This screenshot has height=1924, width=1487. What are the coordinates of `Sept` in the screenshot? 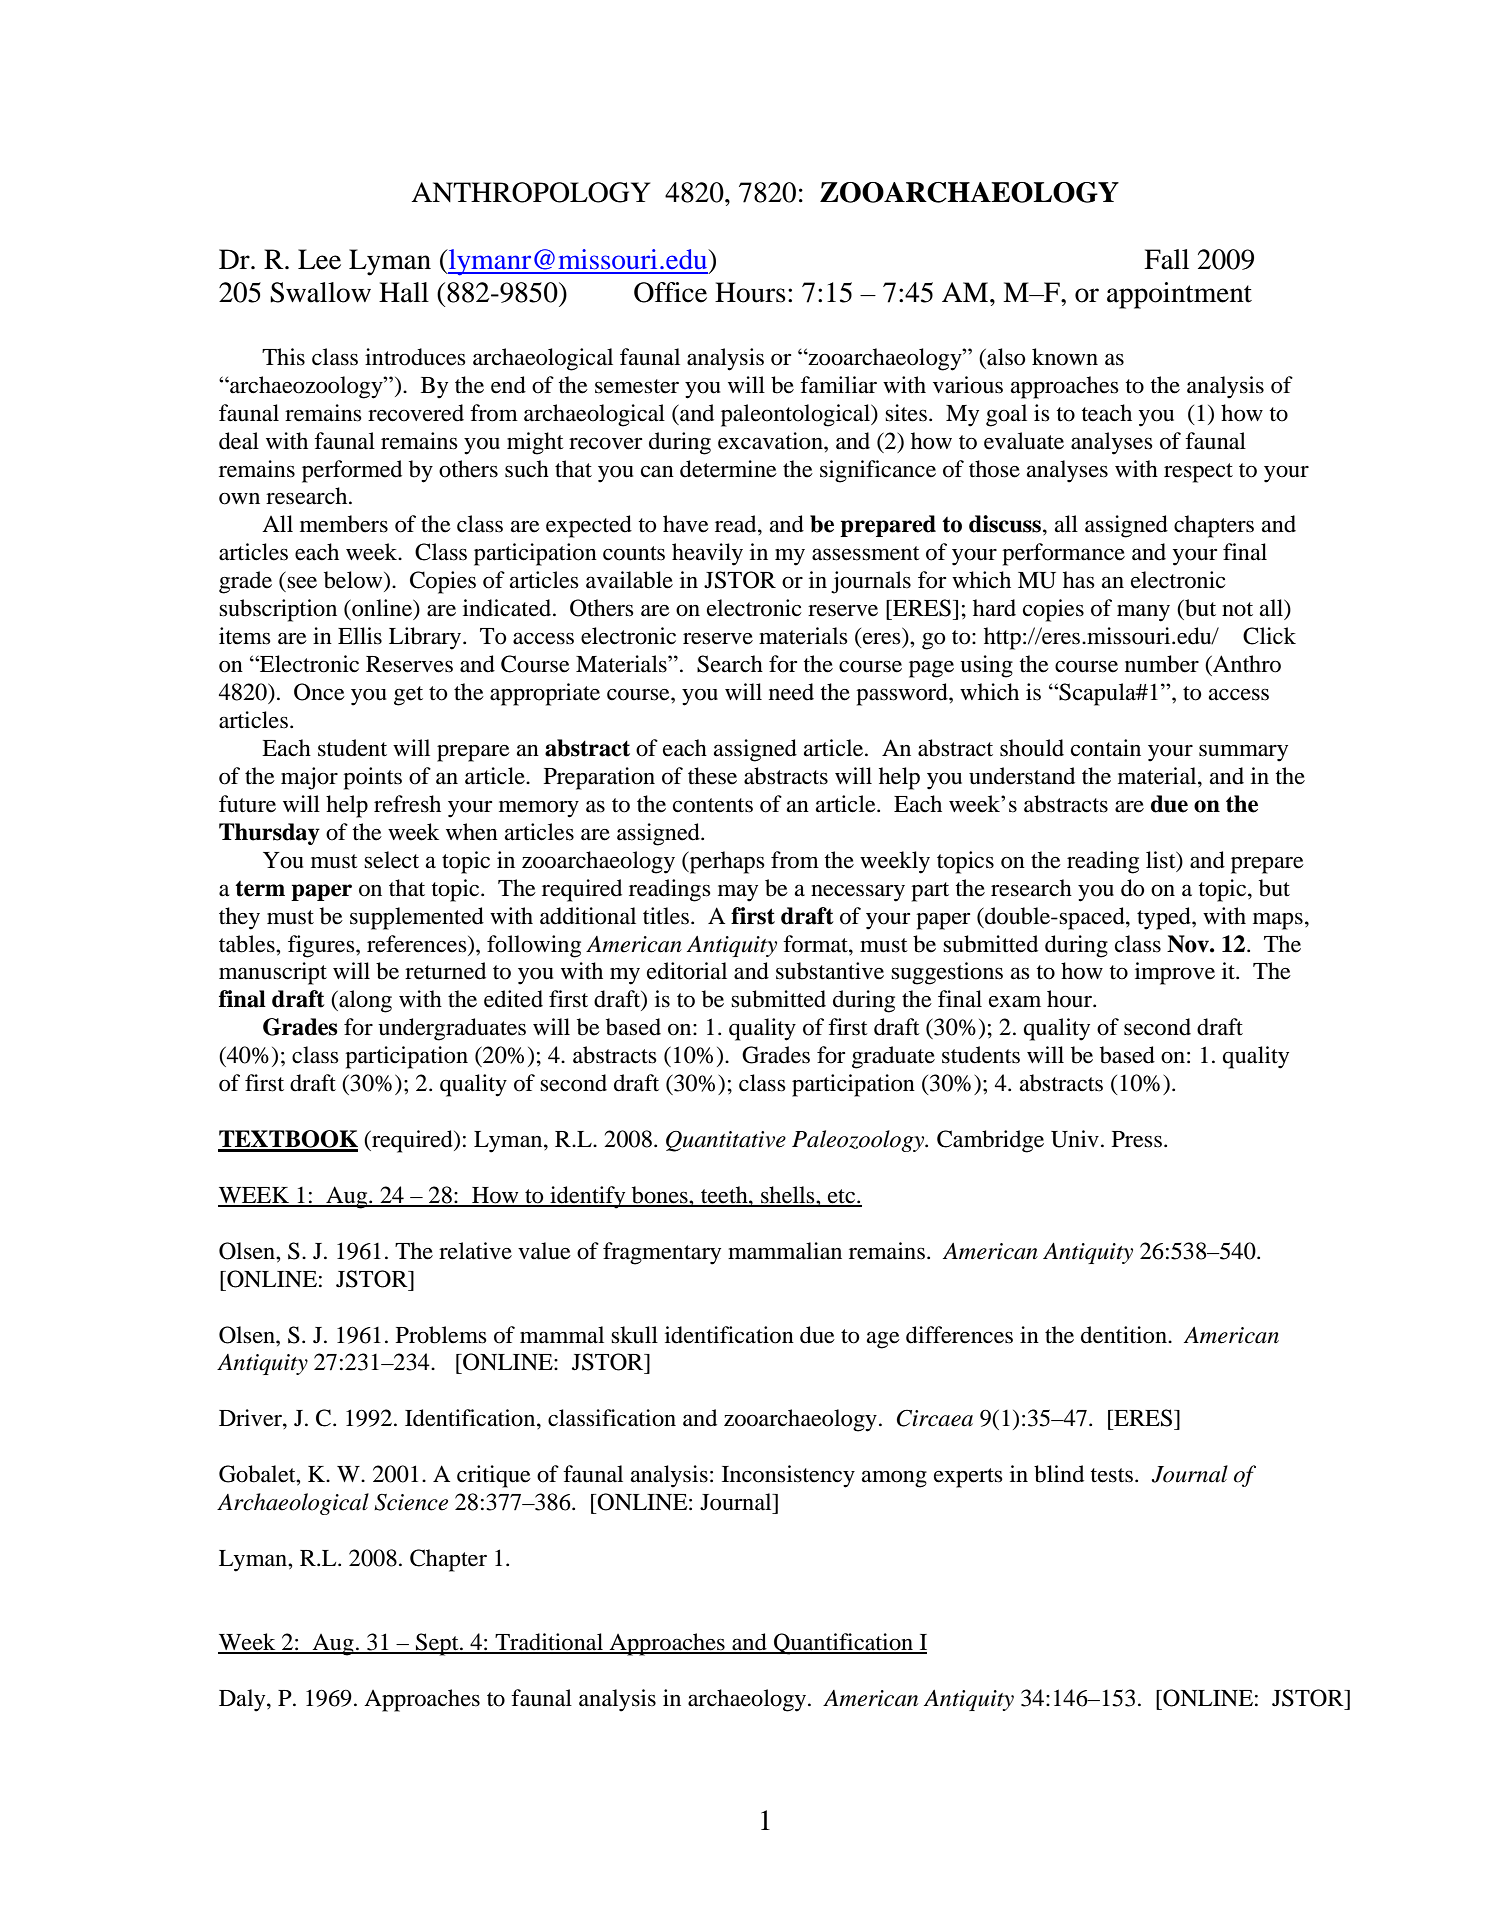 It's located at (437, 1644).
